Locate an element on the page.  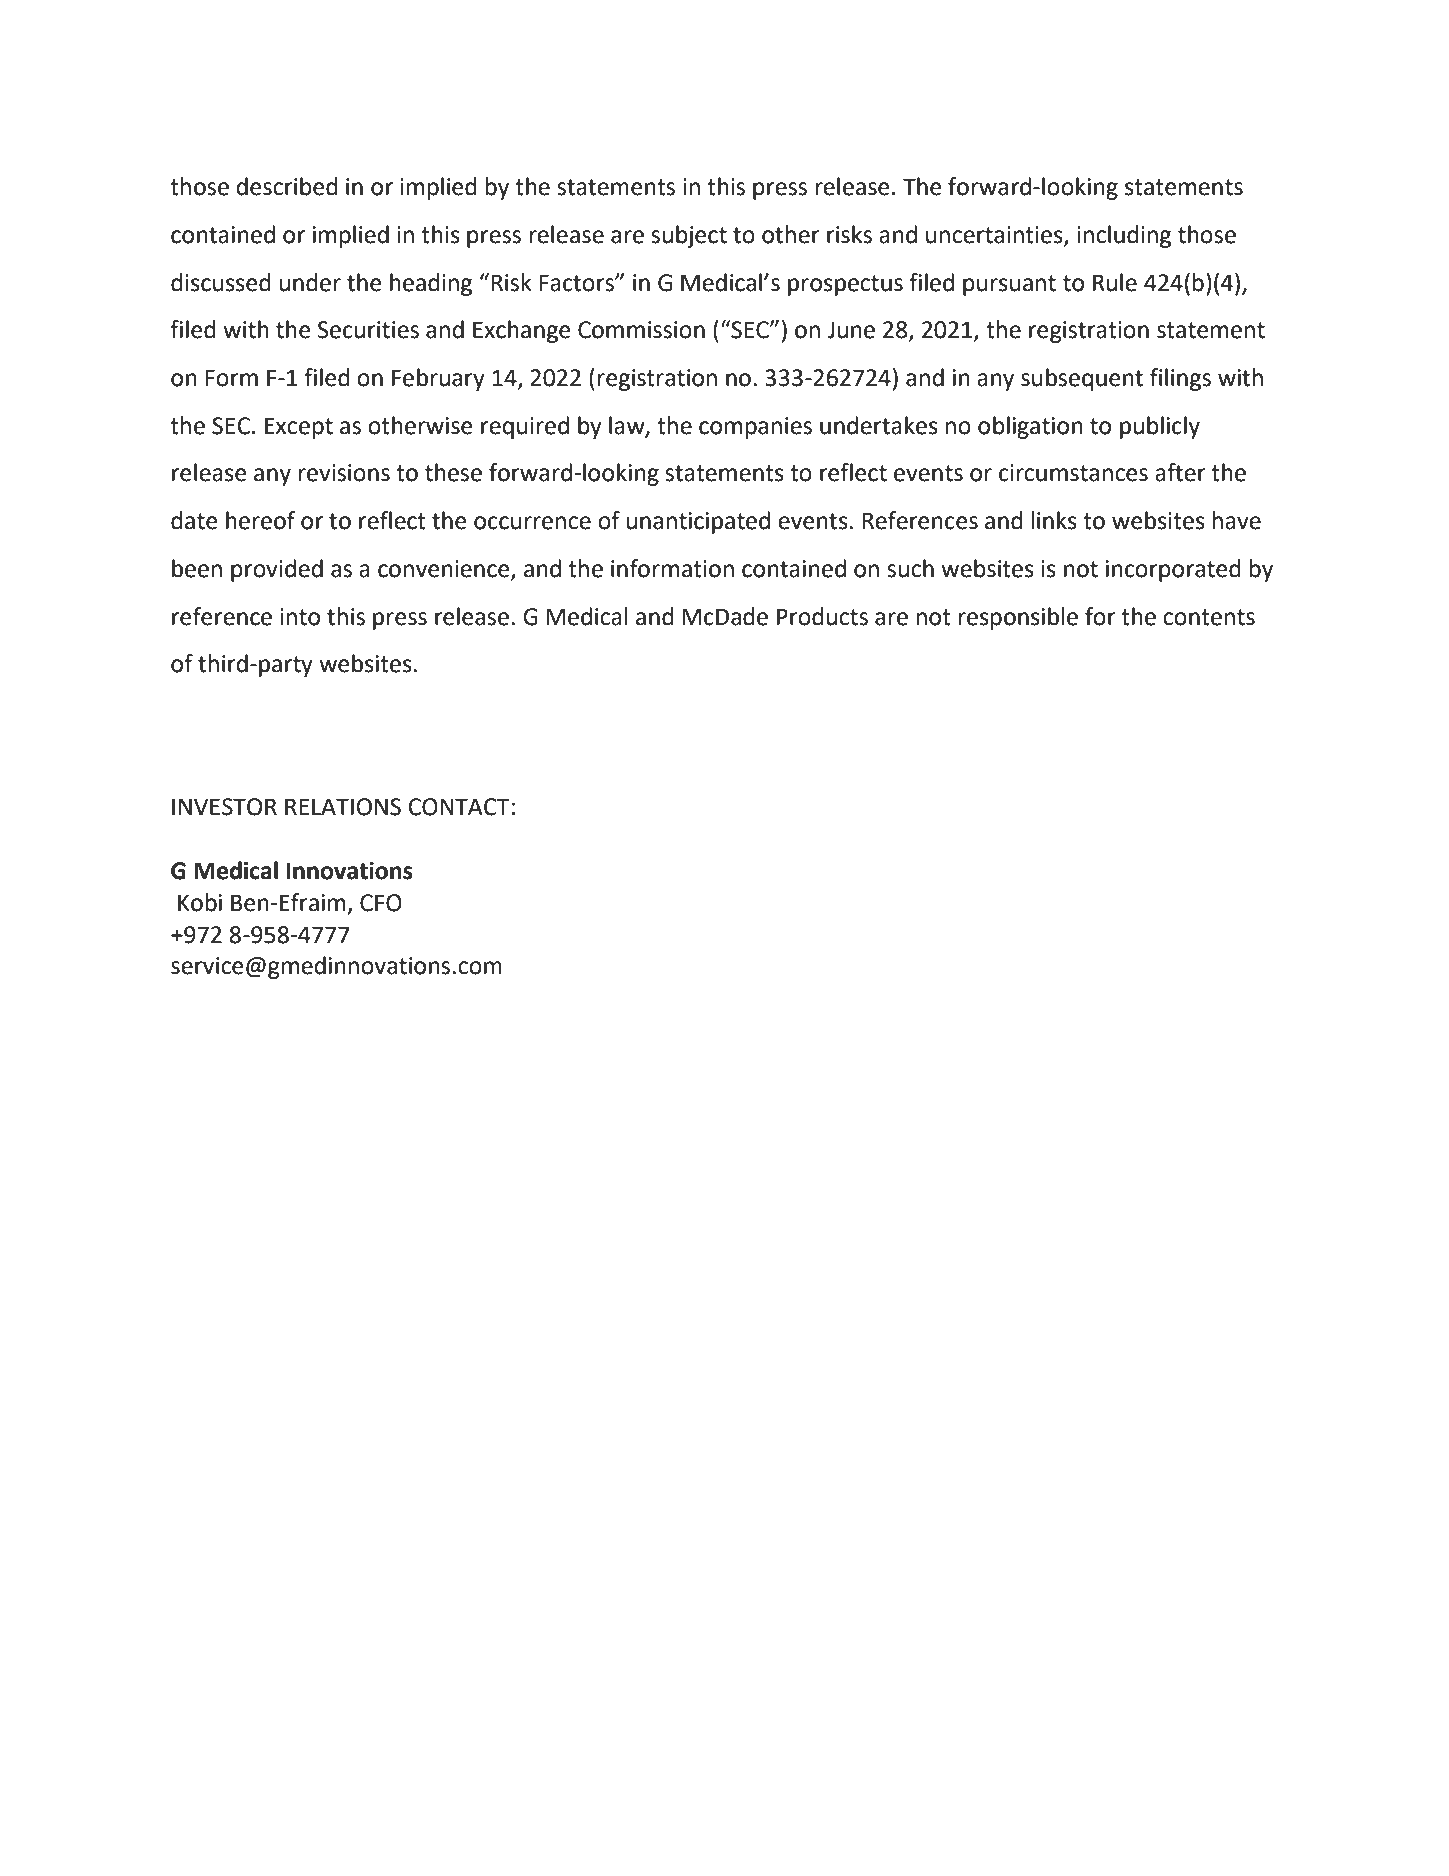
including is located at coordinates (1124, 236).
